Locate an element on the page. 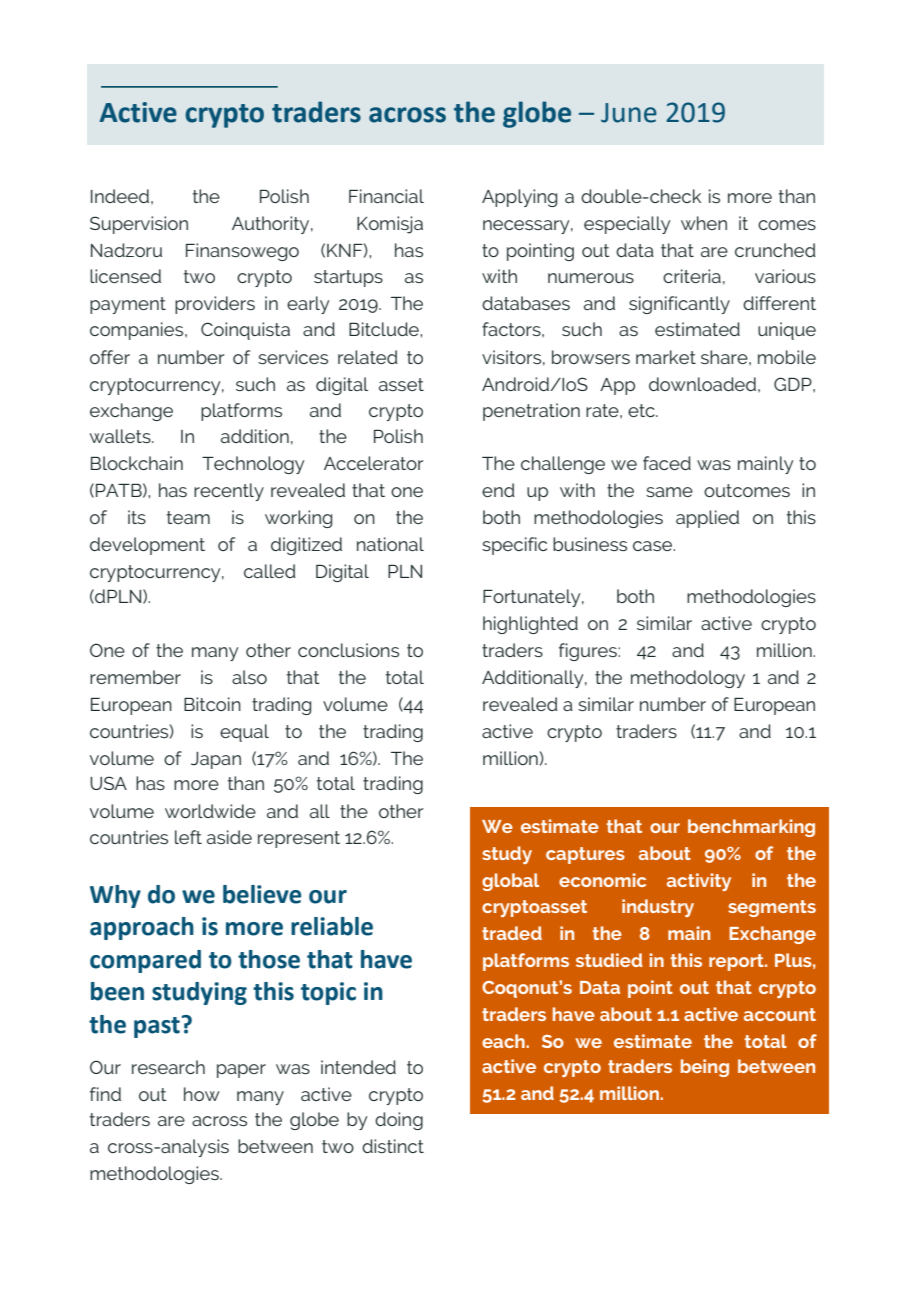 This image has width=911, height=1316. how is located at coordinates (202, 1094).
